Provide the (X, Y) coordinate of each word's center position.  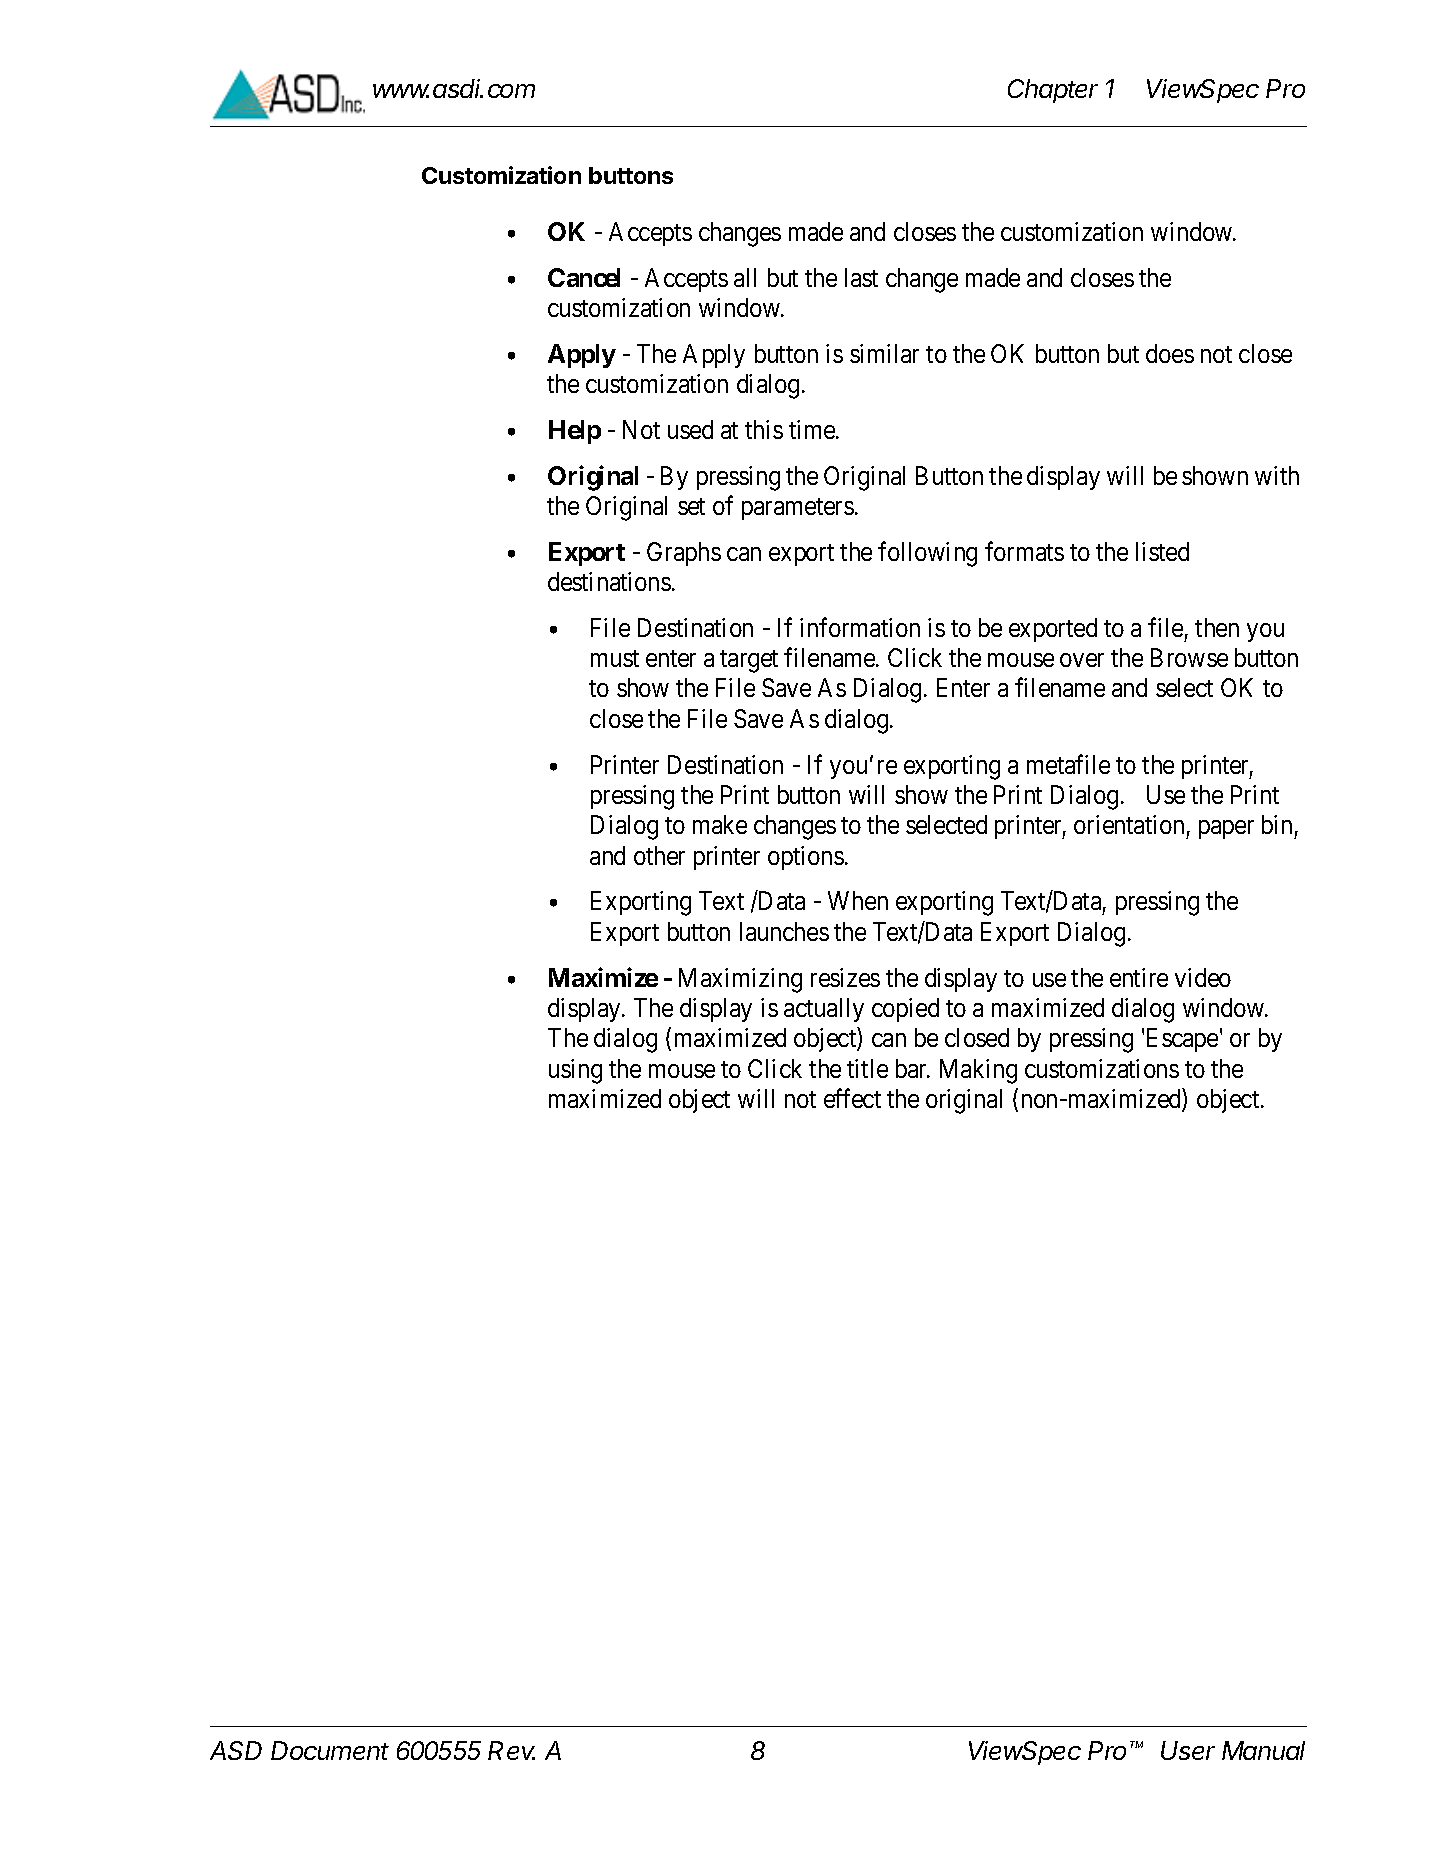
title (867, 1068)
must (615, 658)
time (813, 429)
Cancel (584, 277)
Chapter (1053, 91)
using (575, 1071)
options (806, 858)
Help (575, 432)
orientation (1129, 824)
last (861, 277)
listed (1162, 551)
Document (330, 1750)
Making (978, 1071)
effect (852, 1098)
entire (1139, 977)
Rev (511, 1750)
